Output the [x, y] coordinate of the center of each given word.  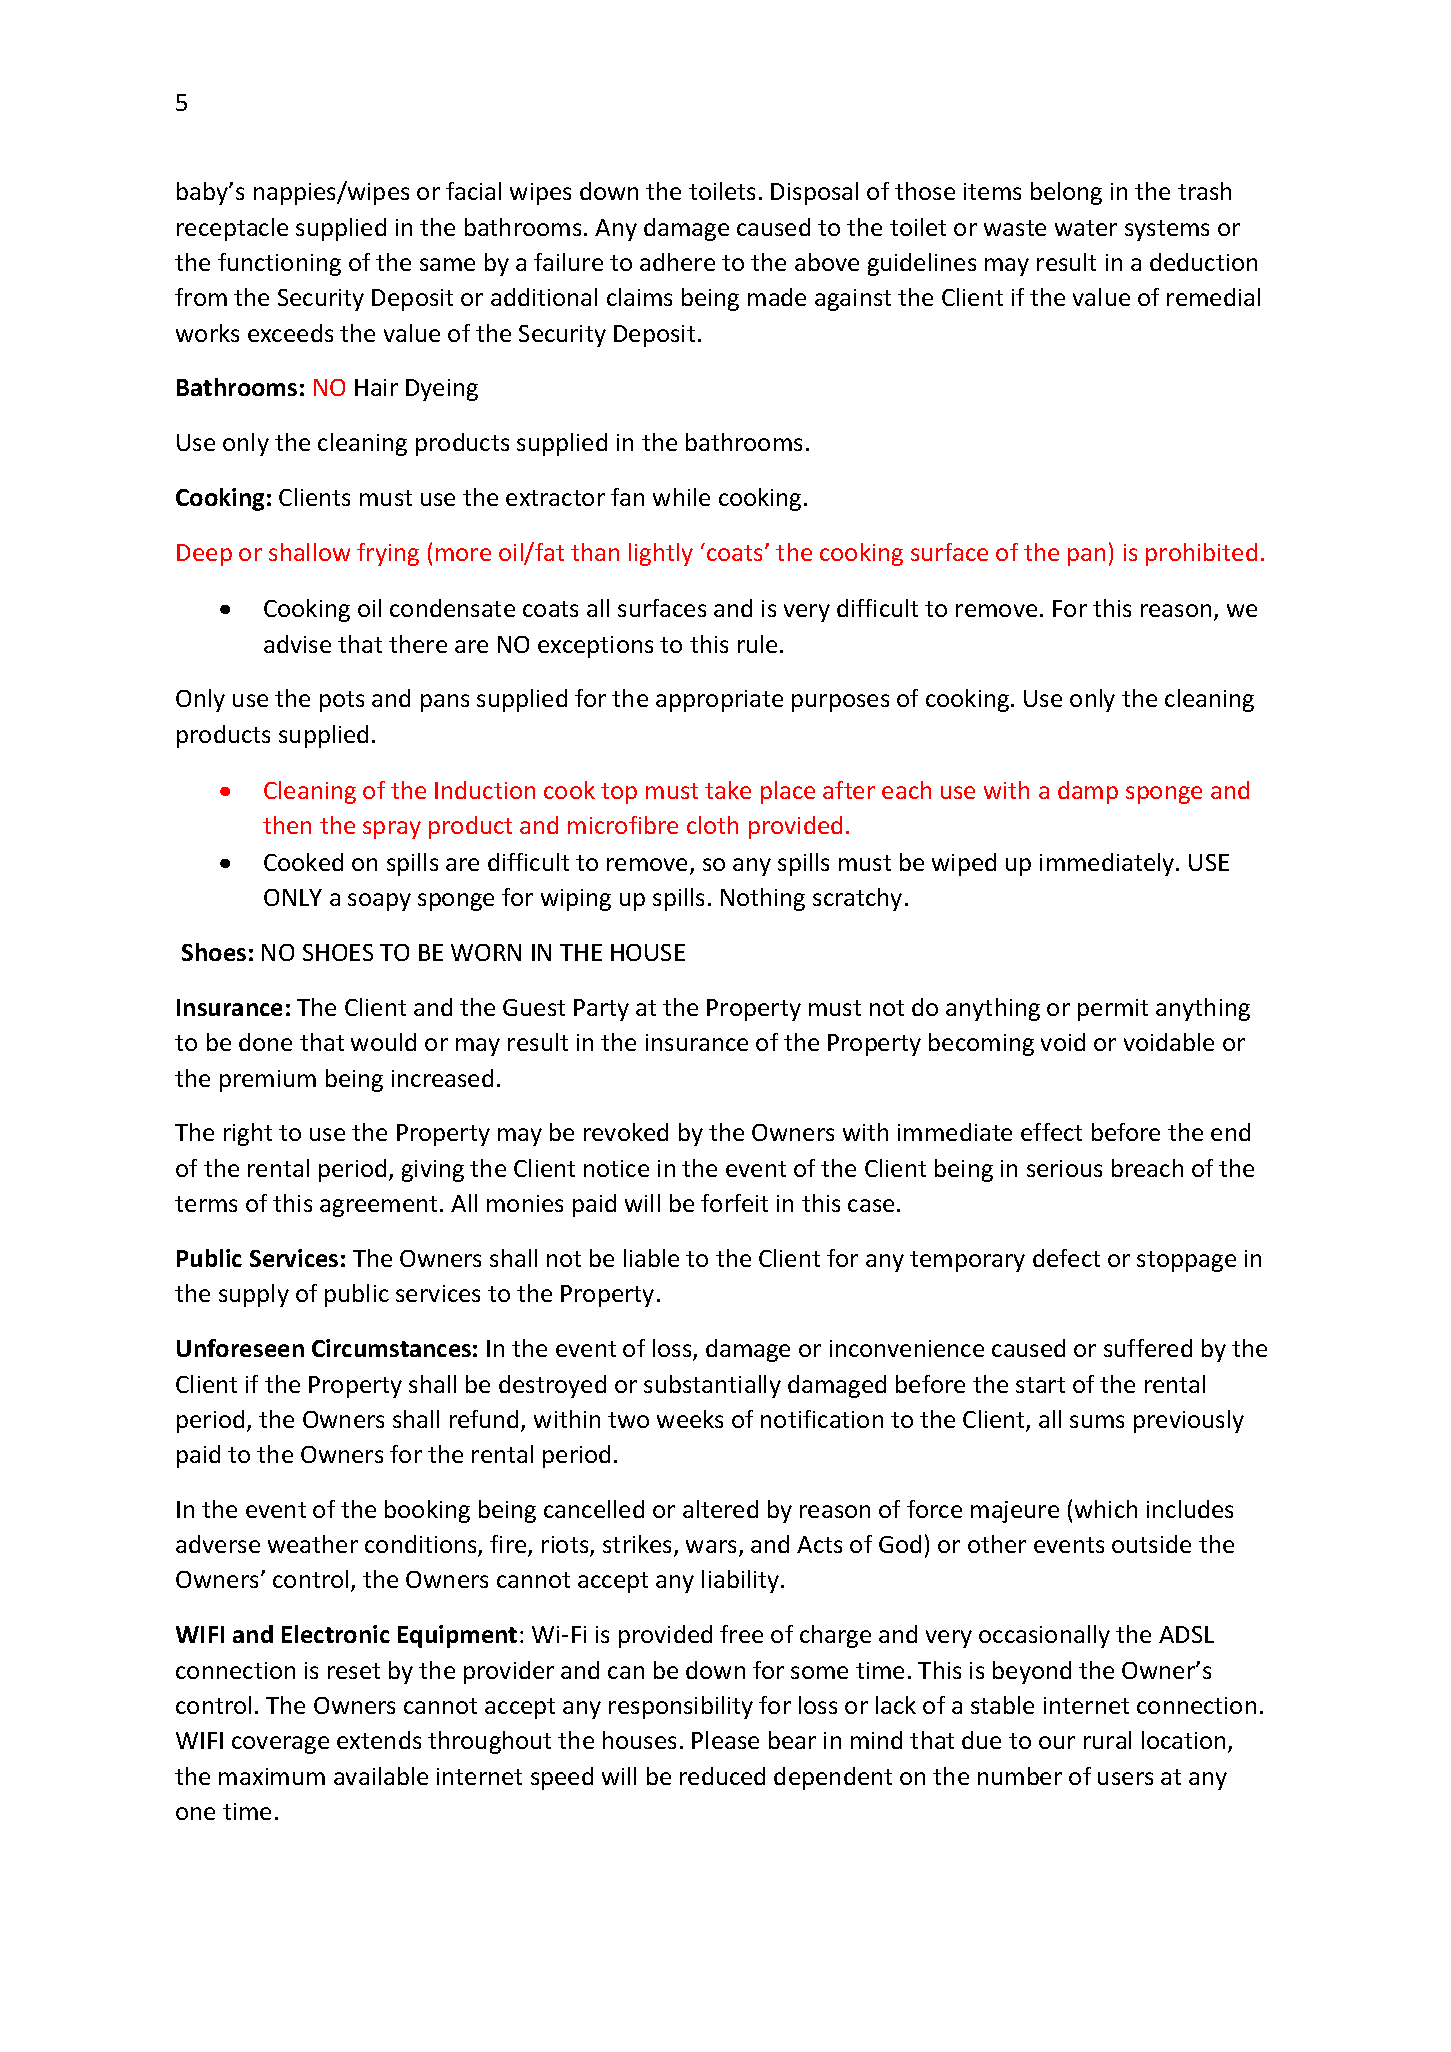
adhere [677, 262]
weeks [690, 1419]
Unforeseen [240, 1348]
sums [1097, 1421]
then [287, 825]
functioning [279, 264]
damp [1088, 792]
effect [1051, 1132]
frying [388, 554]
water [1086, 228]
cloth [712, 825]
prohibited [1201, 554]
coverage [280, 1745]
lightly [661, 554]
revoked [626, 1132]
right [248, 1134]
